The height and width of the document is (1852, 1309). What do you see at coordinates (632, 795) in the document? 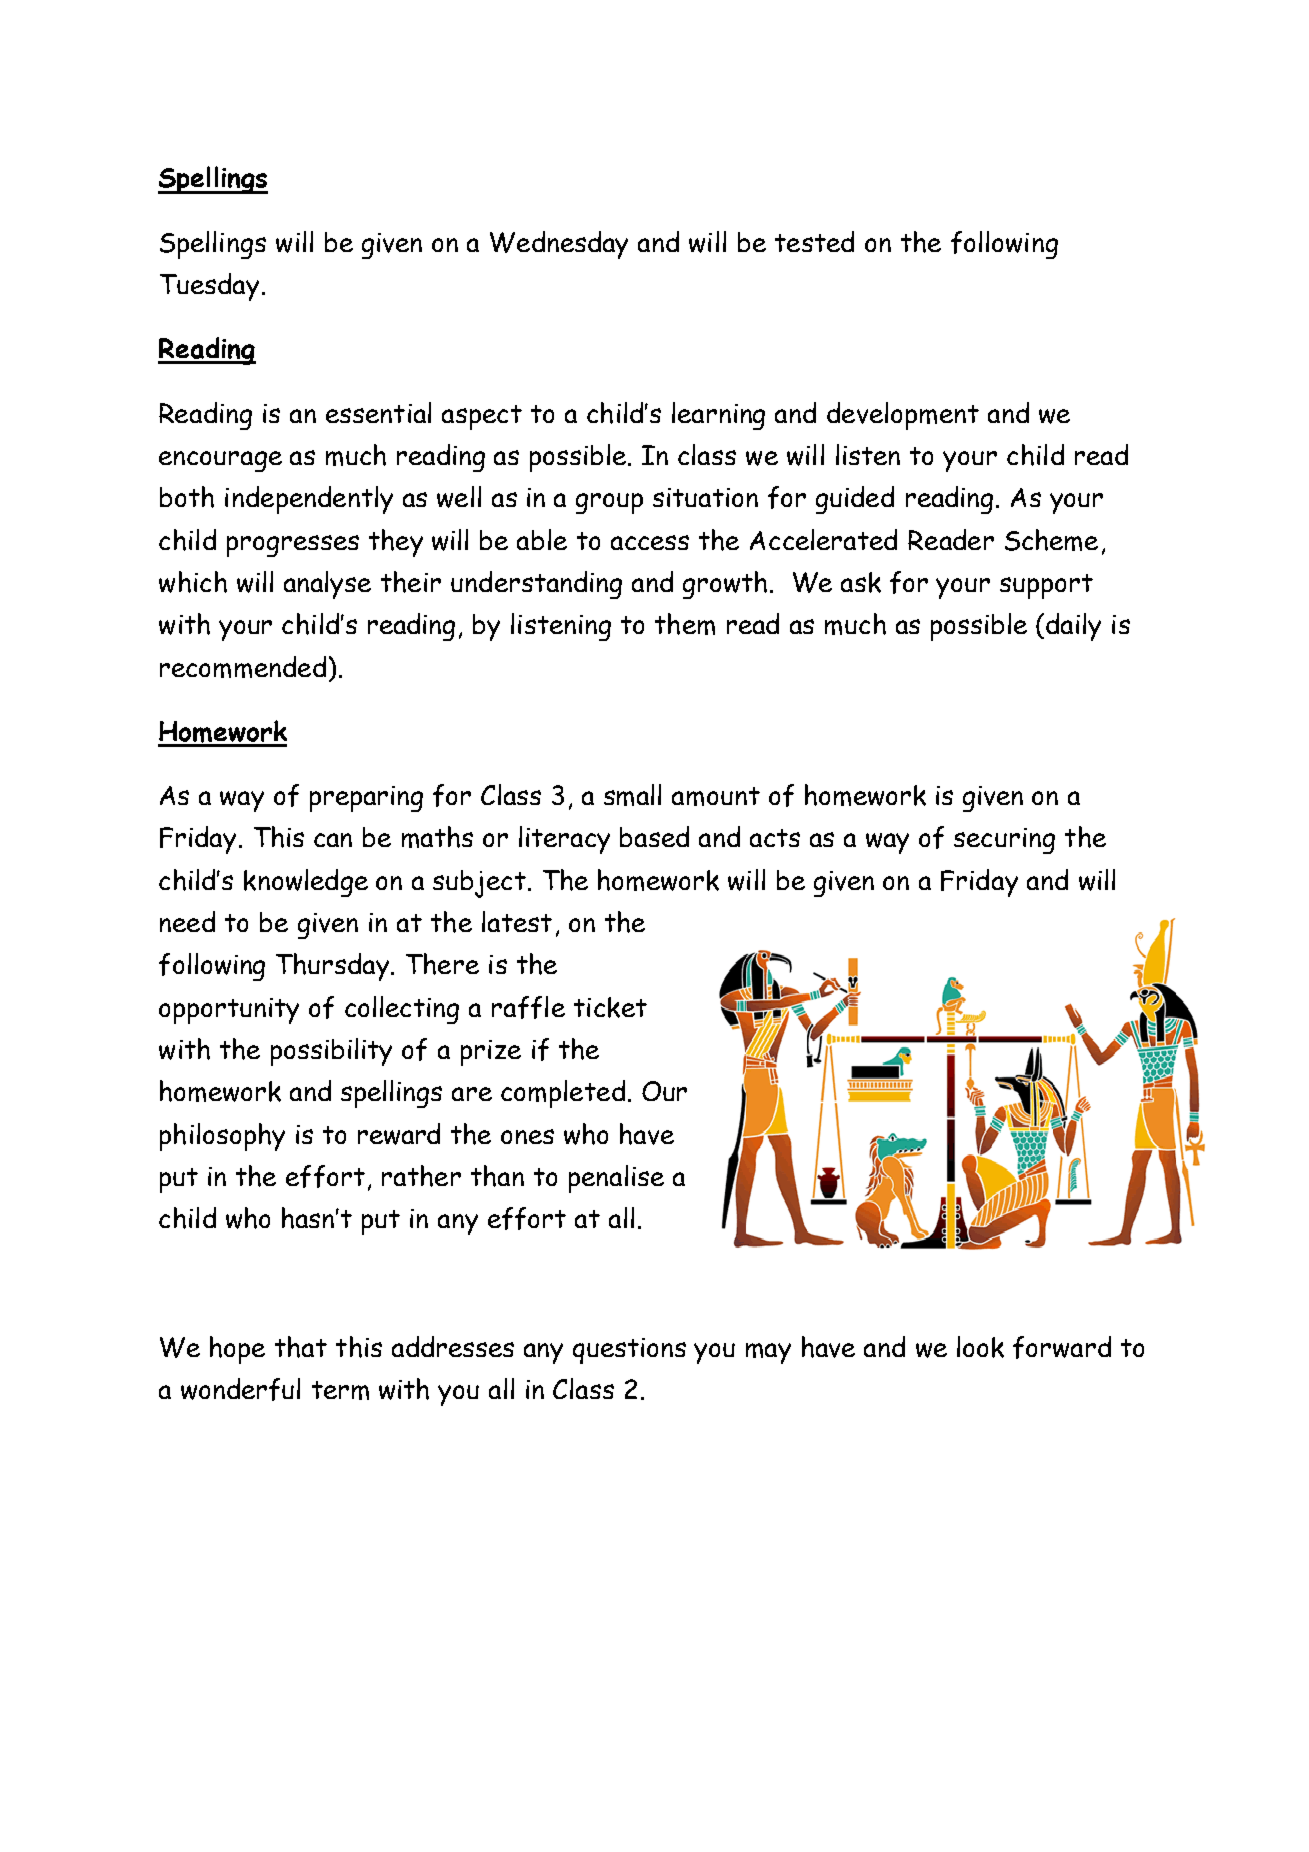
I see `small` at bounding box center [632, 795].
